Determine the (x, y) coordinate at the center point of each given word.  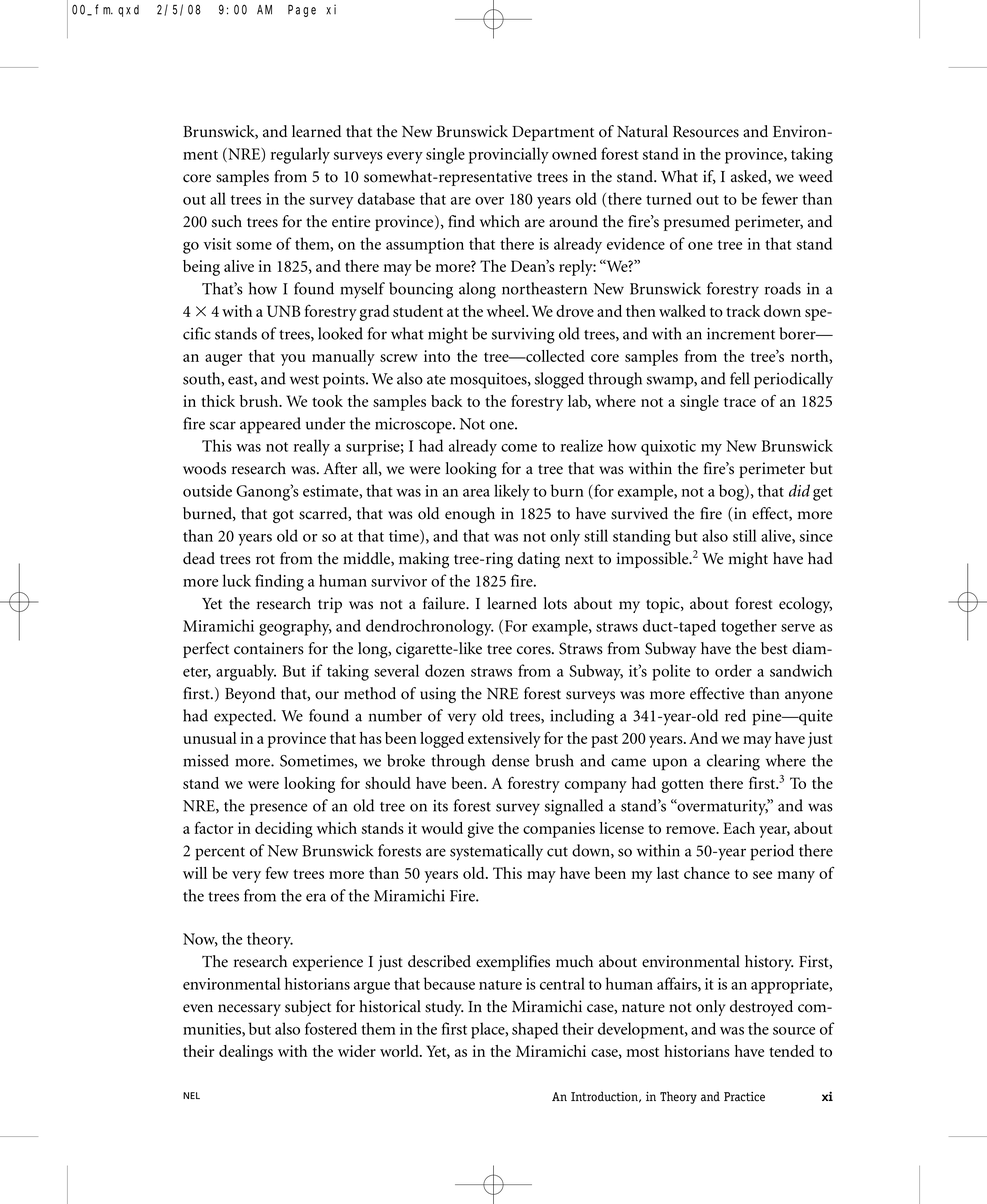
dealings (246, 1053)
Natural (642, 131)
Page (302, 11)
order (733, 670)
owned (574, 153)
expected (244, 717)
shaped (535, 1030)
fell (740, 378)
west (304, 380)
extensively (504, 740)
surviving (523, 336)
